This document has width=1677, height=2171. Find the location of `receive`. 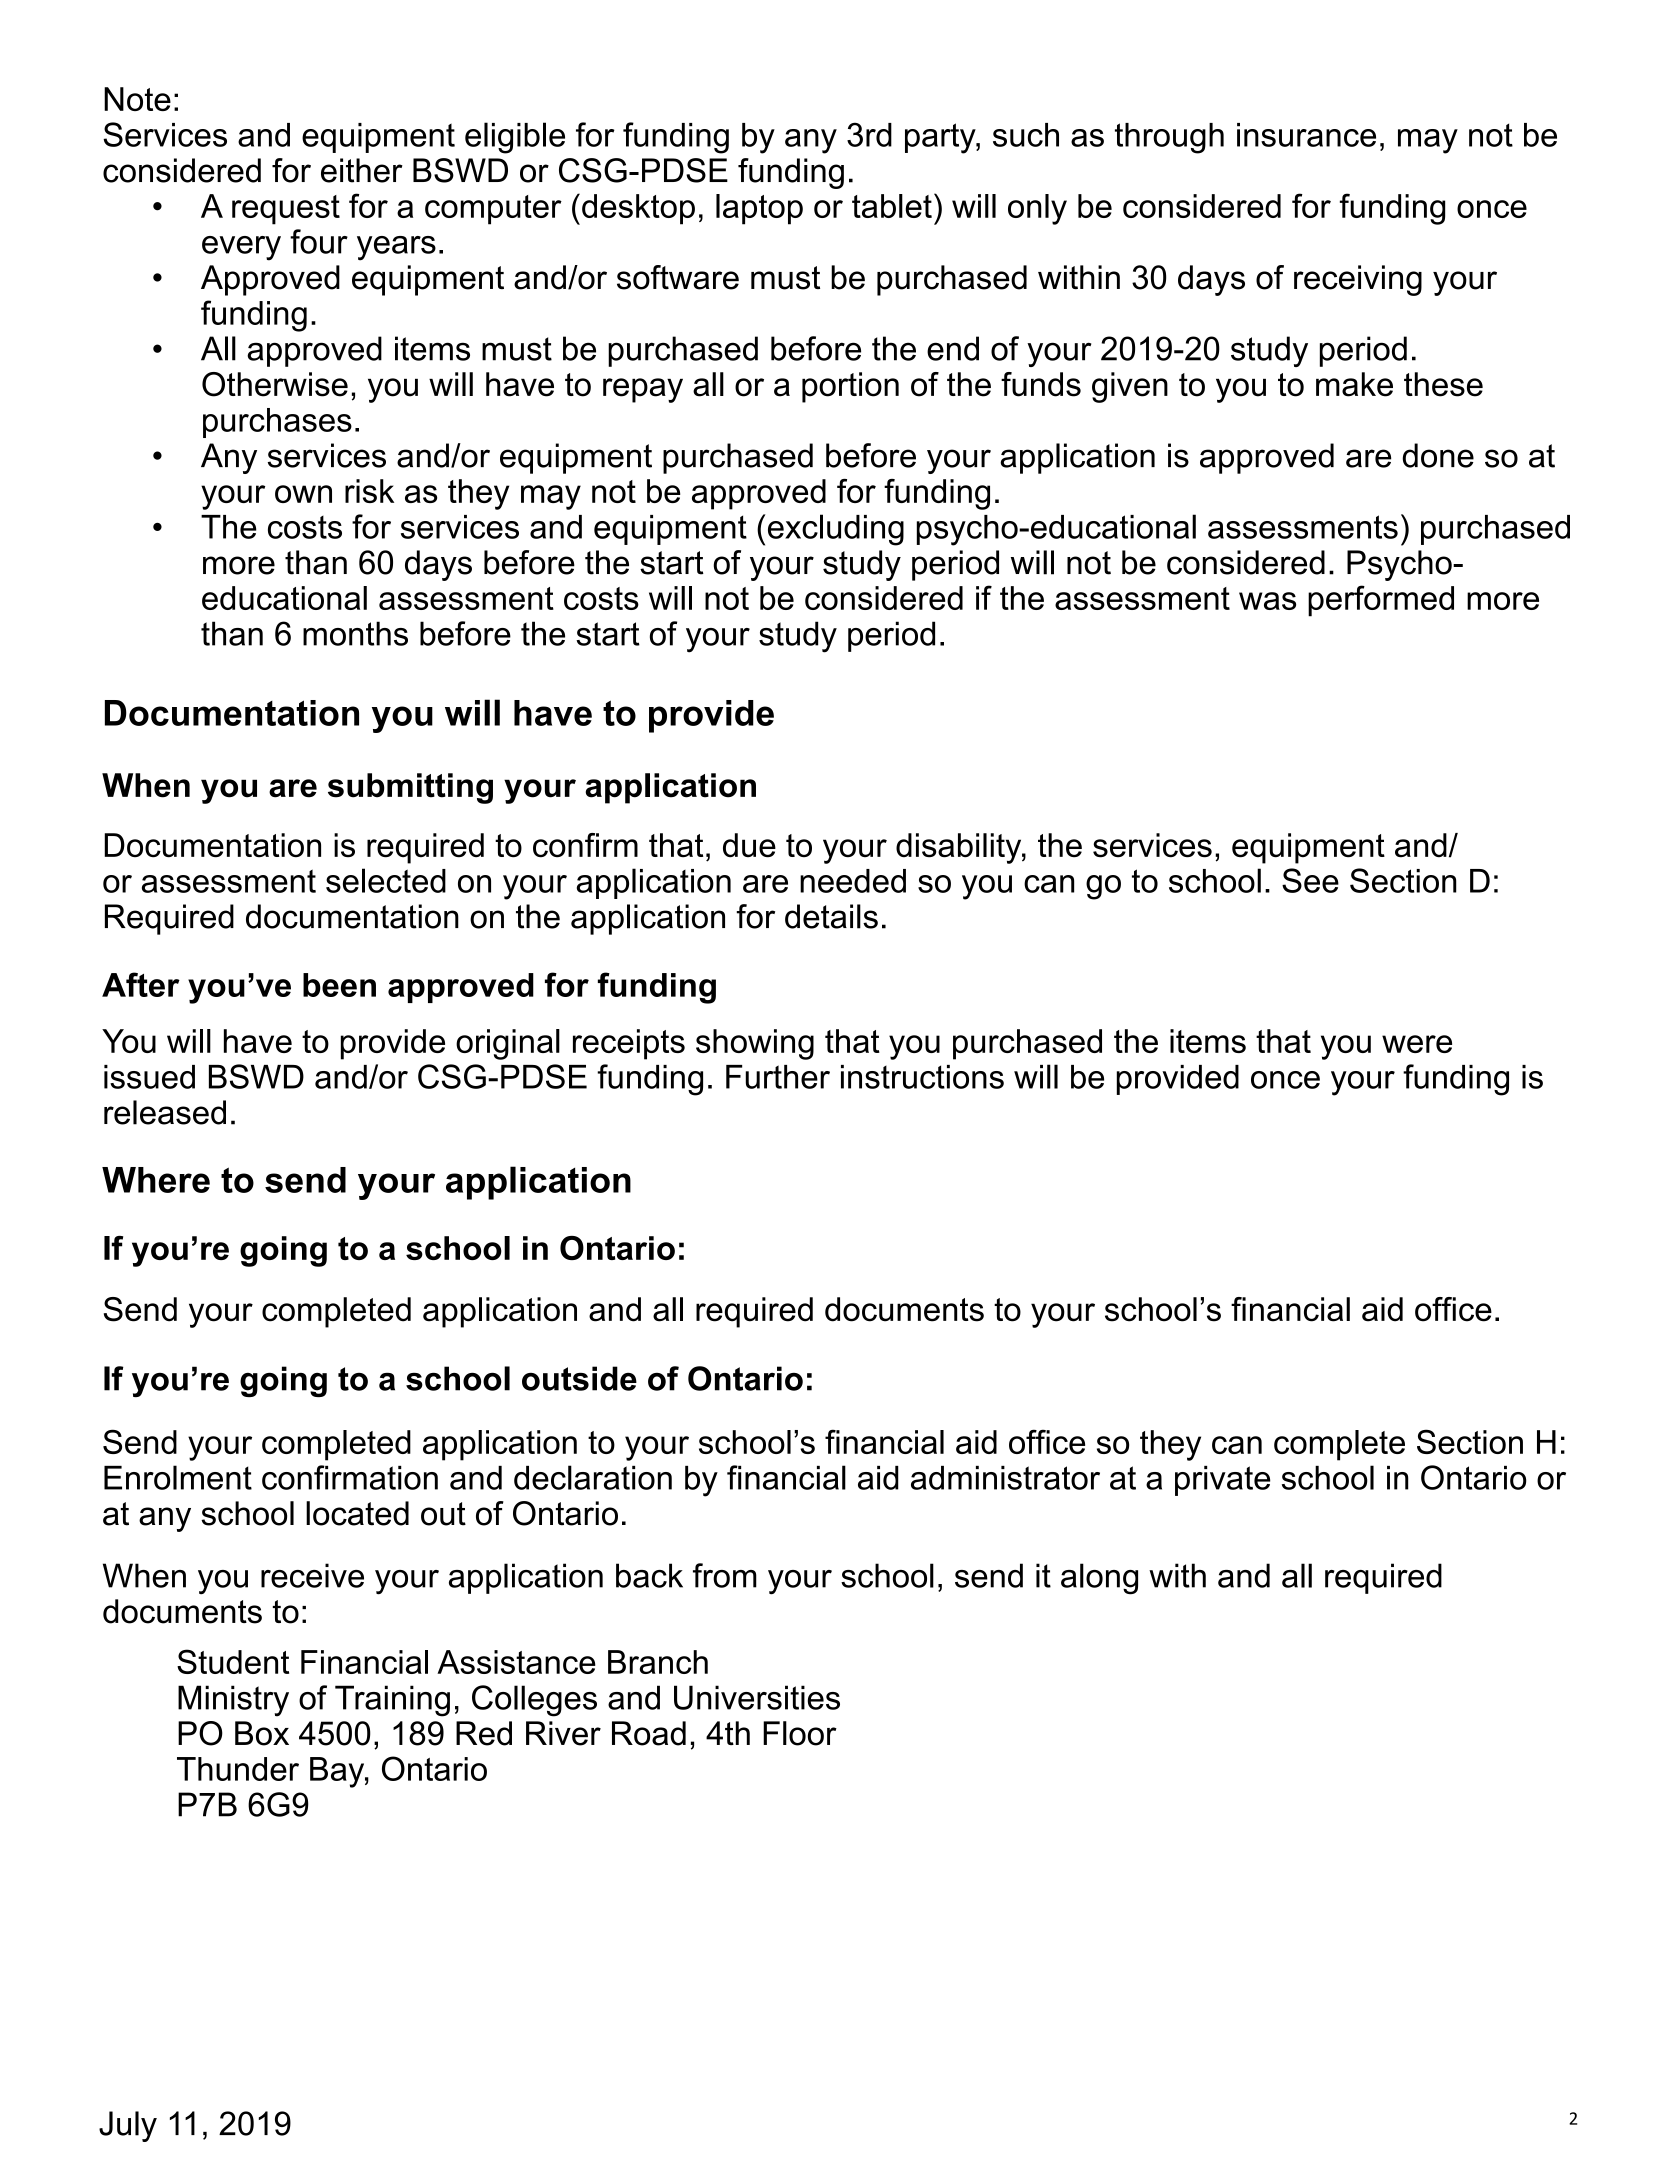

receive is located at coordinates (312, 1575).
